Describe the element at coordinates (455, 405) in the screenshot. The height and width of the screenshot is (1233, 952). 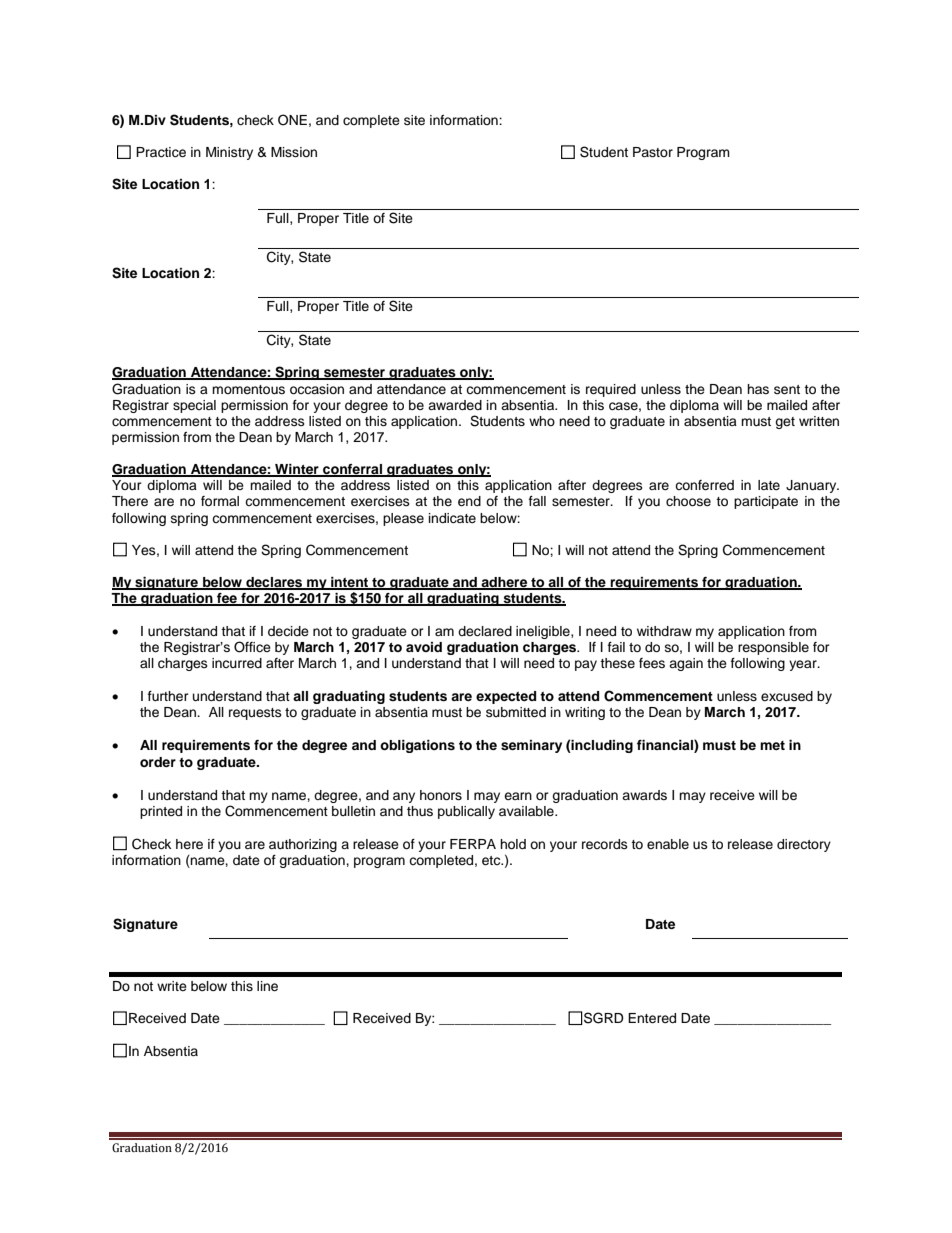
I see `awarded` at that location.
